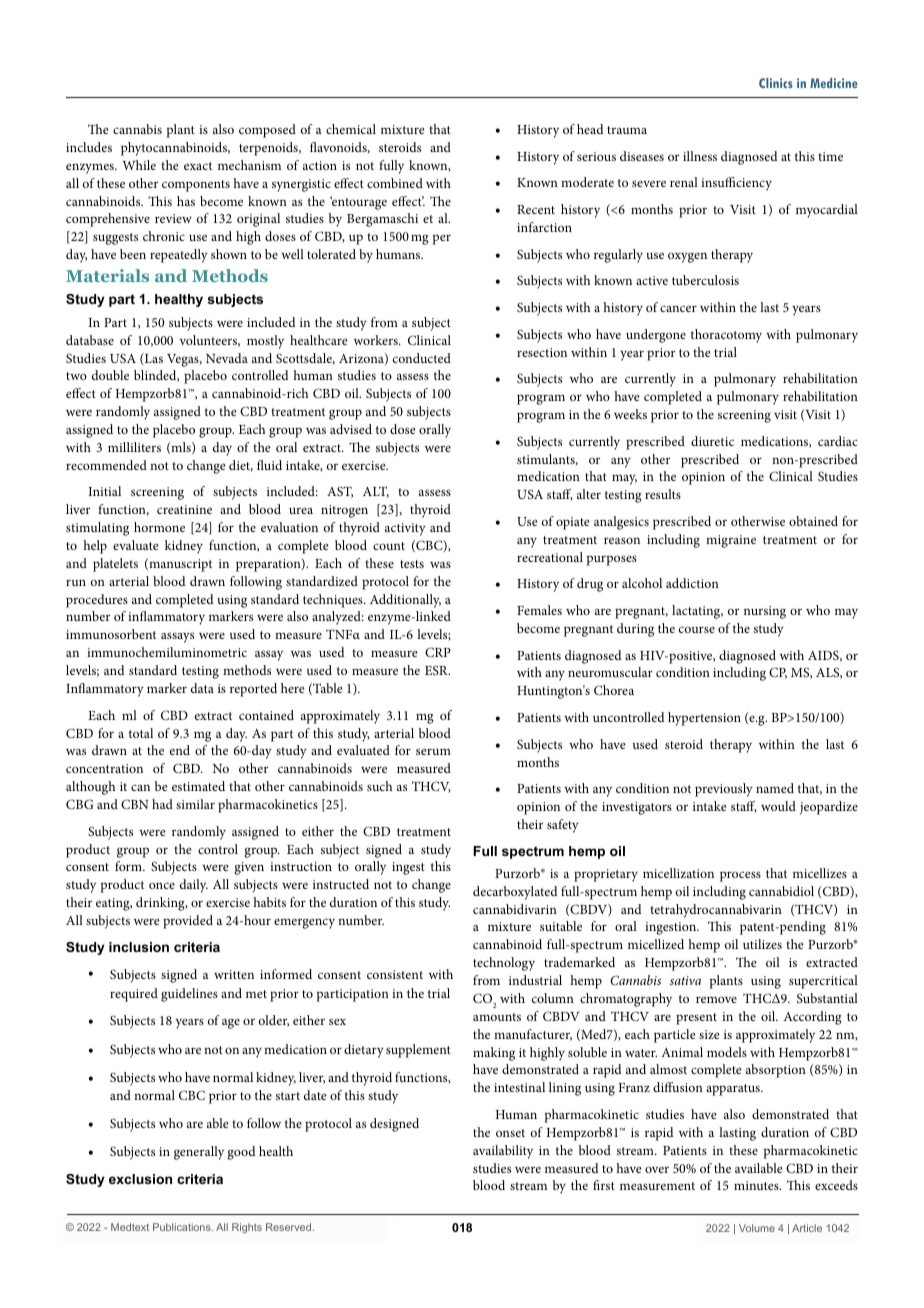 The width and height of the page is (924, 1308). What do you see at coordinates (776, 83) in the page?
I see `Clinics` at bounding box center [776, 83].
